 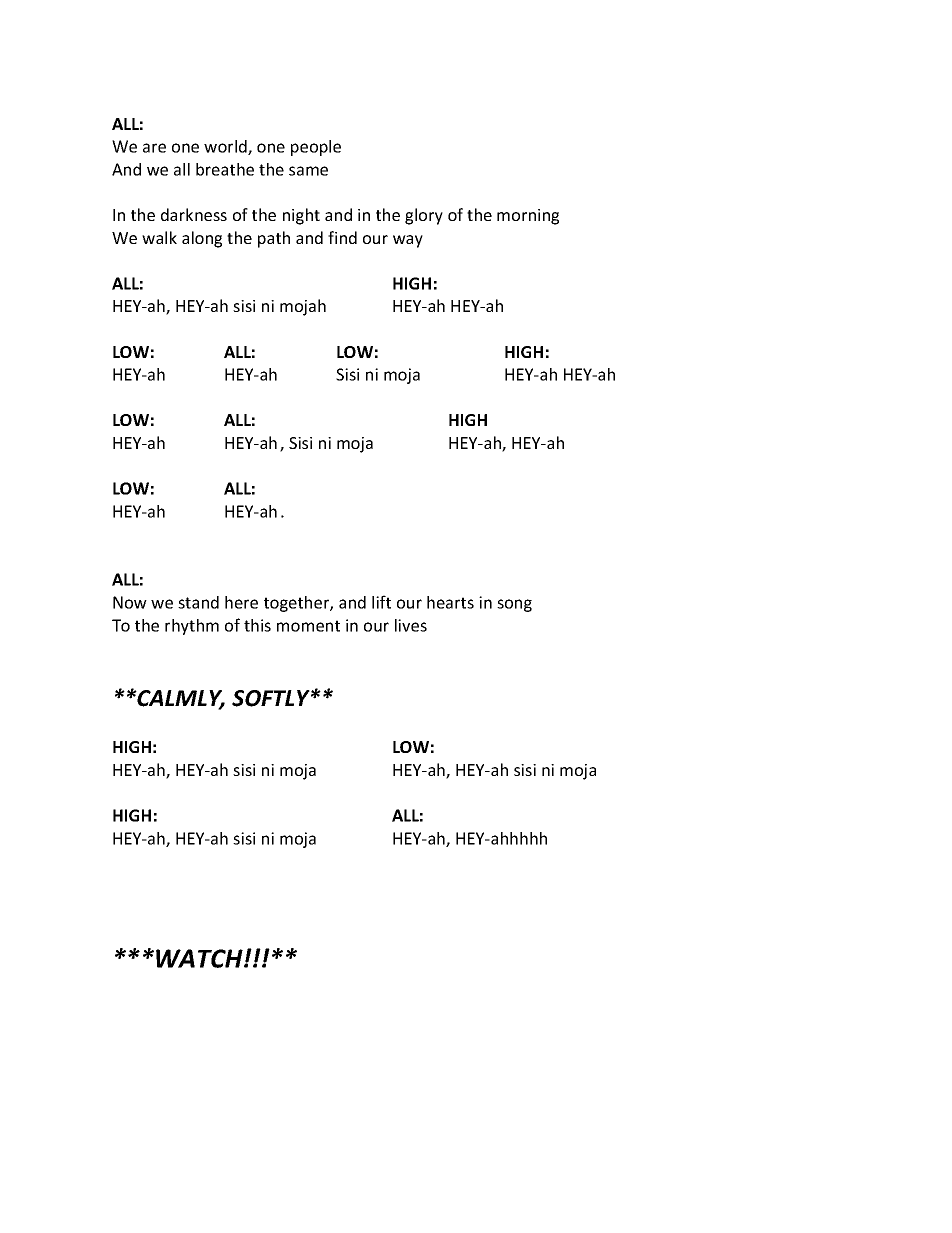 What do you see at coordinates (180, 699) in the screenshot?
I see `CALMLY` at bounding box center [180, 699].
